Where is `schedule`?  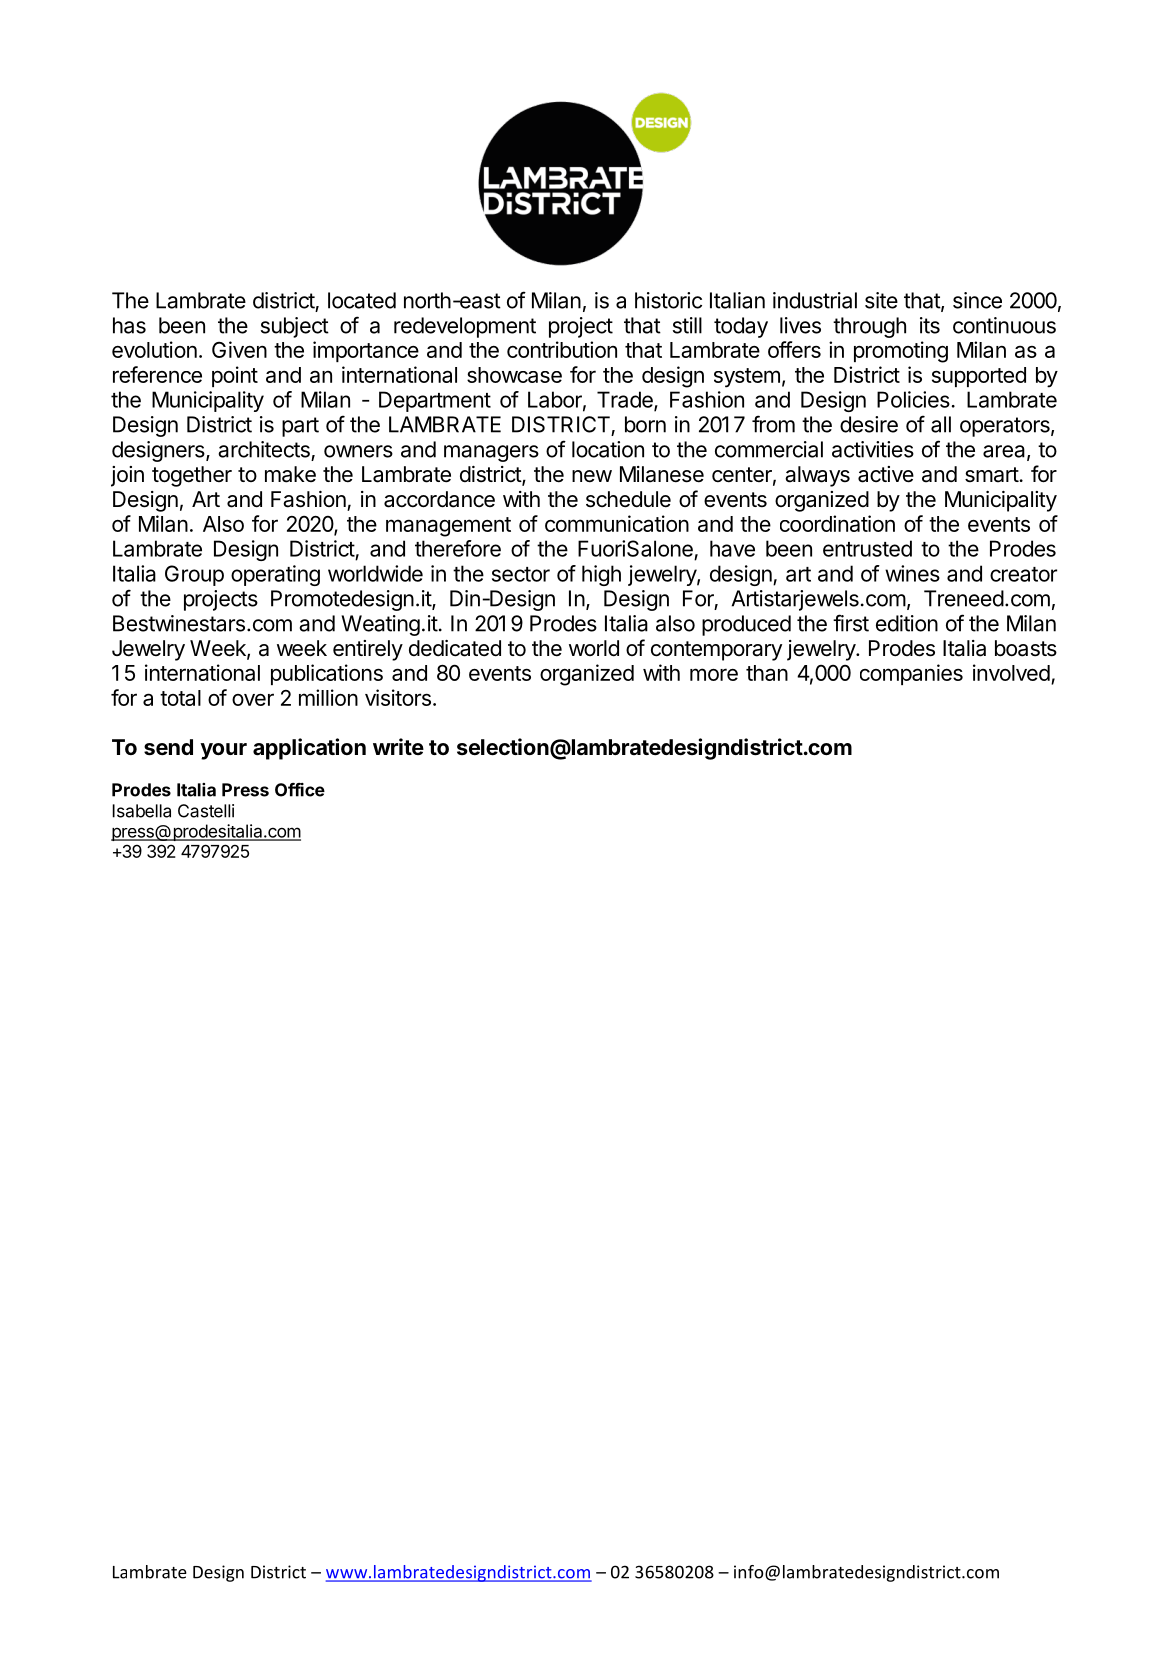 schedule is located at coordinates (628, 499).
